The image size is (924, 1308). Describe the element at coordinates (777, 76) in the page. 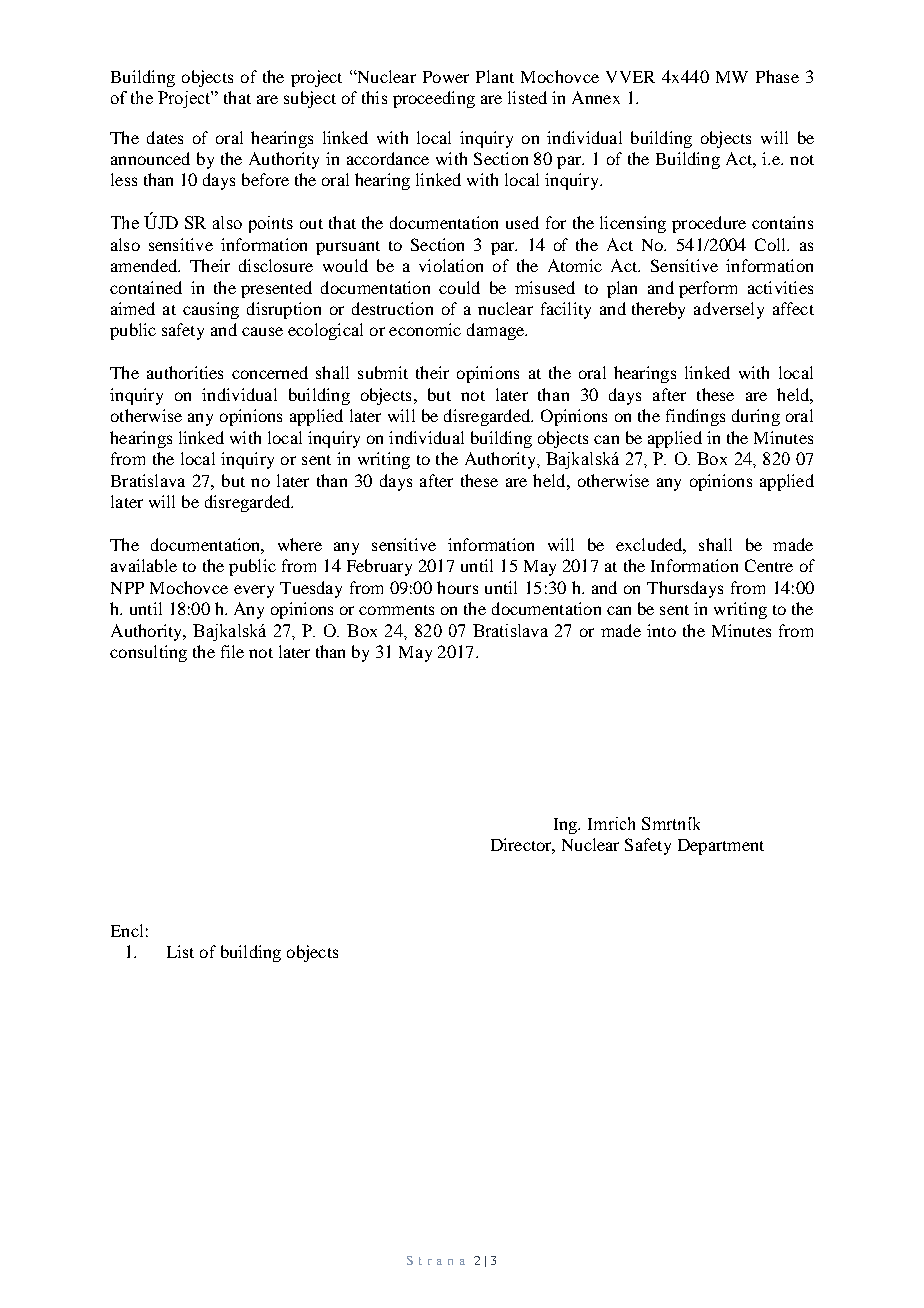

I see `Phase` at that location.
